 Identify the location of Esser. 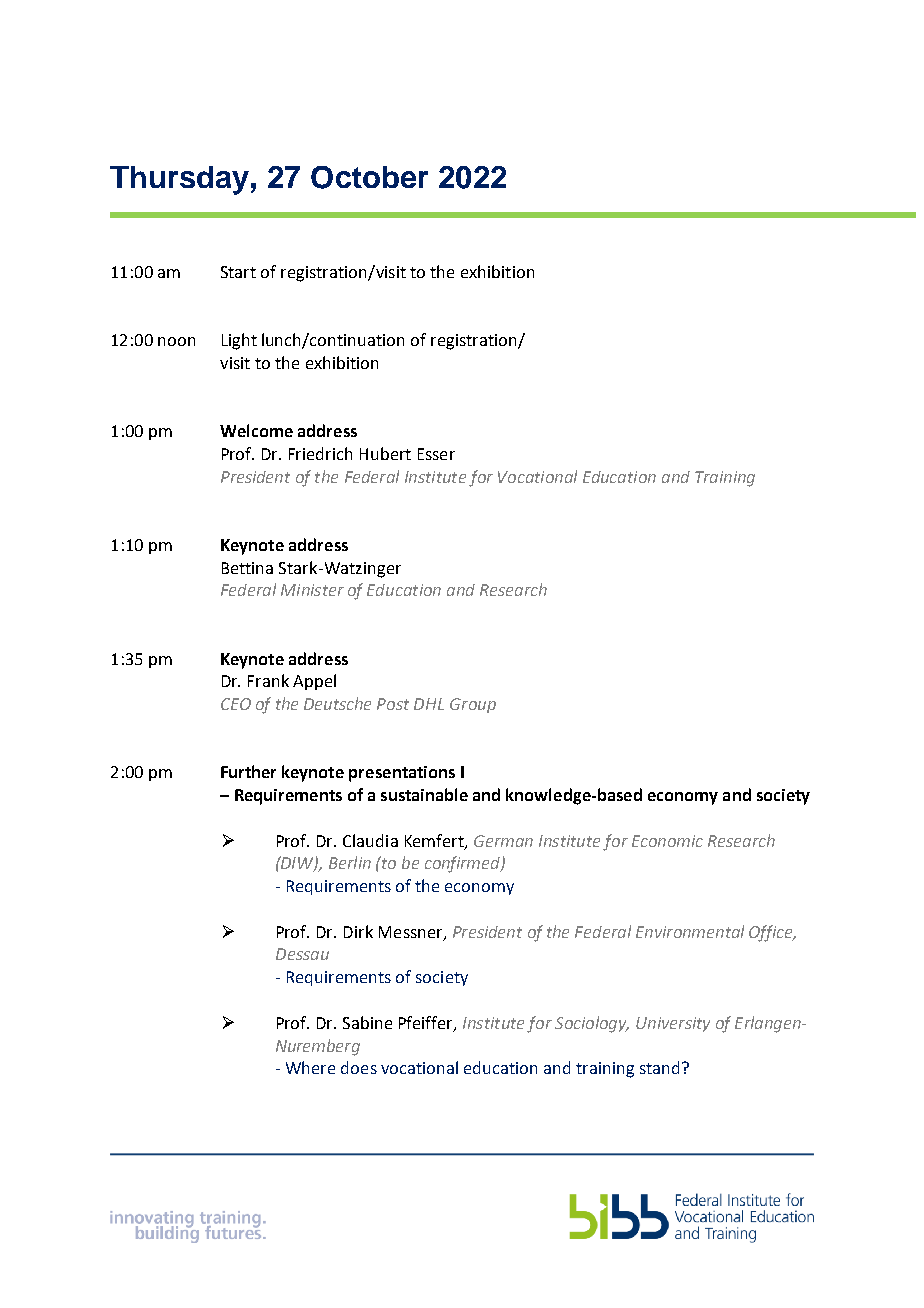
(436, 454).
